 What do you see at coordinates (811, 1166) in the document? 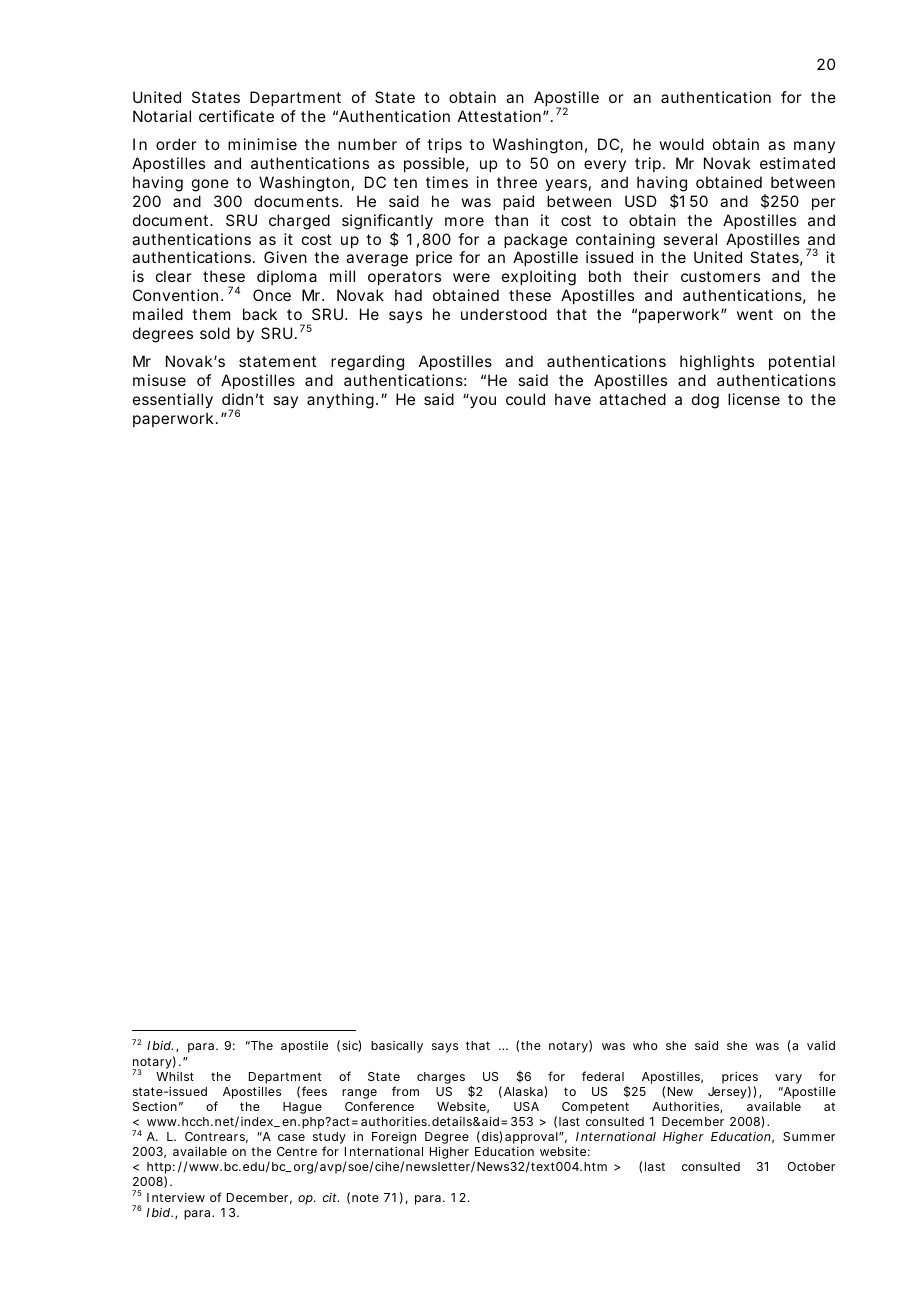
I see `October` at bounding box center [811, 1166].
